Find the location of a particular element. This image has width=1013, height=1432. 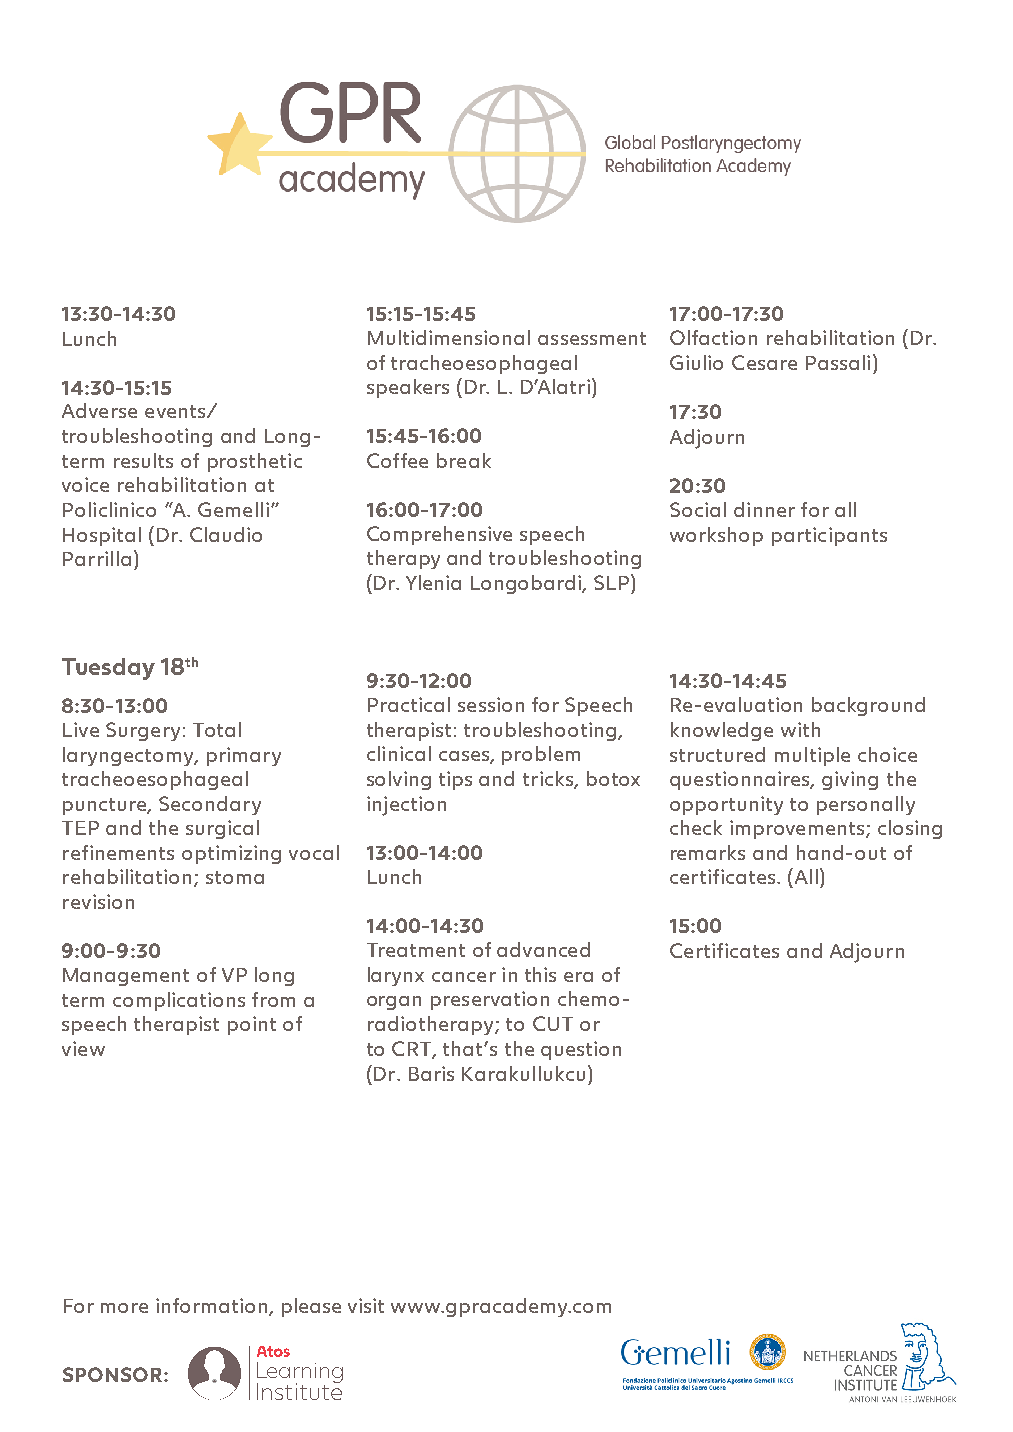

remarks is located at coordinates (708, 852).
